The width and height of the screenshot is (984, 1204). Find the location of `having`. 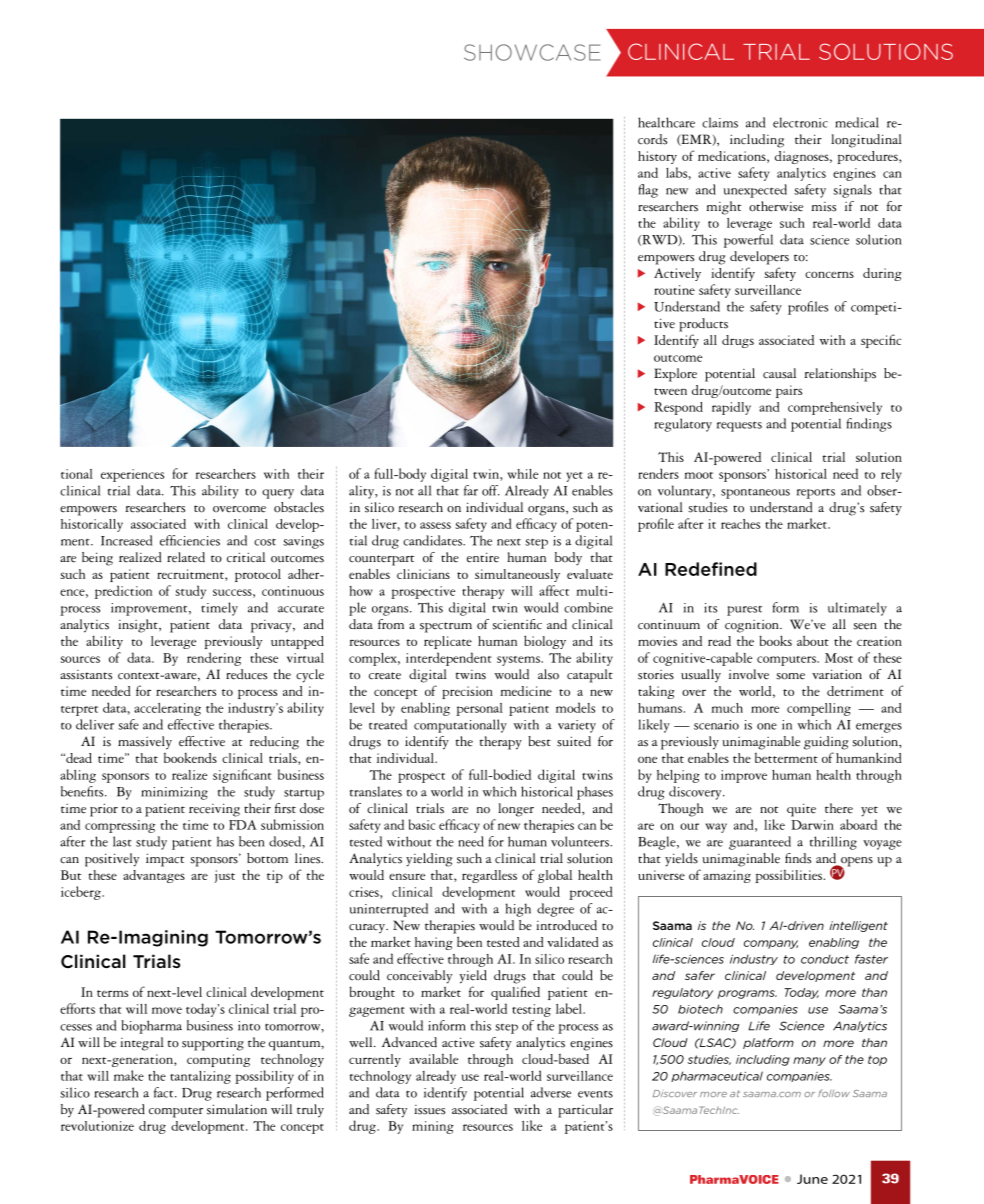

having is located at coordinates (434, 943).
